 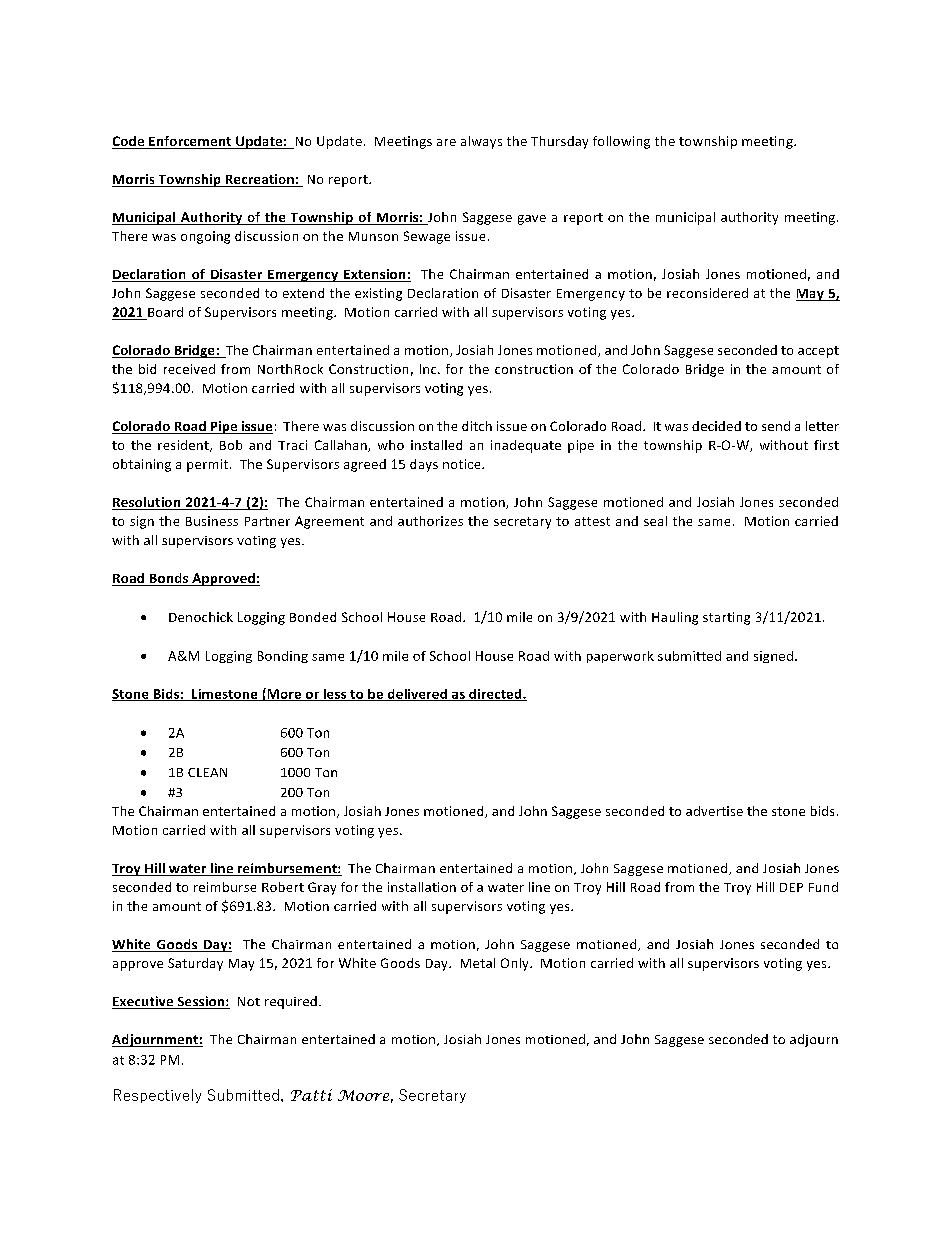 I want to click on always, so click(x=481, y=142).
